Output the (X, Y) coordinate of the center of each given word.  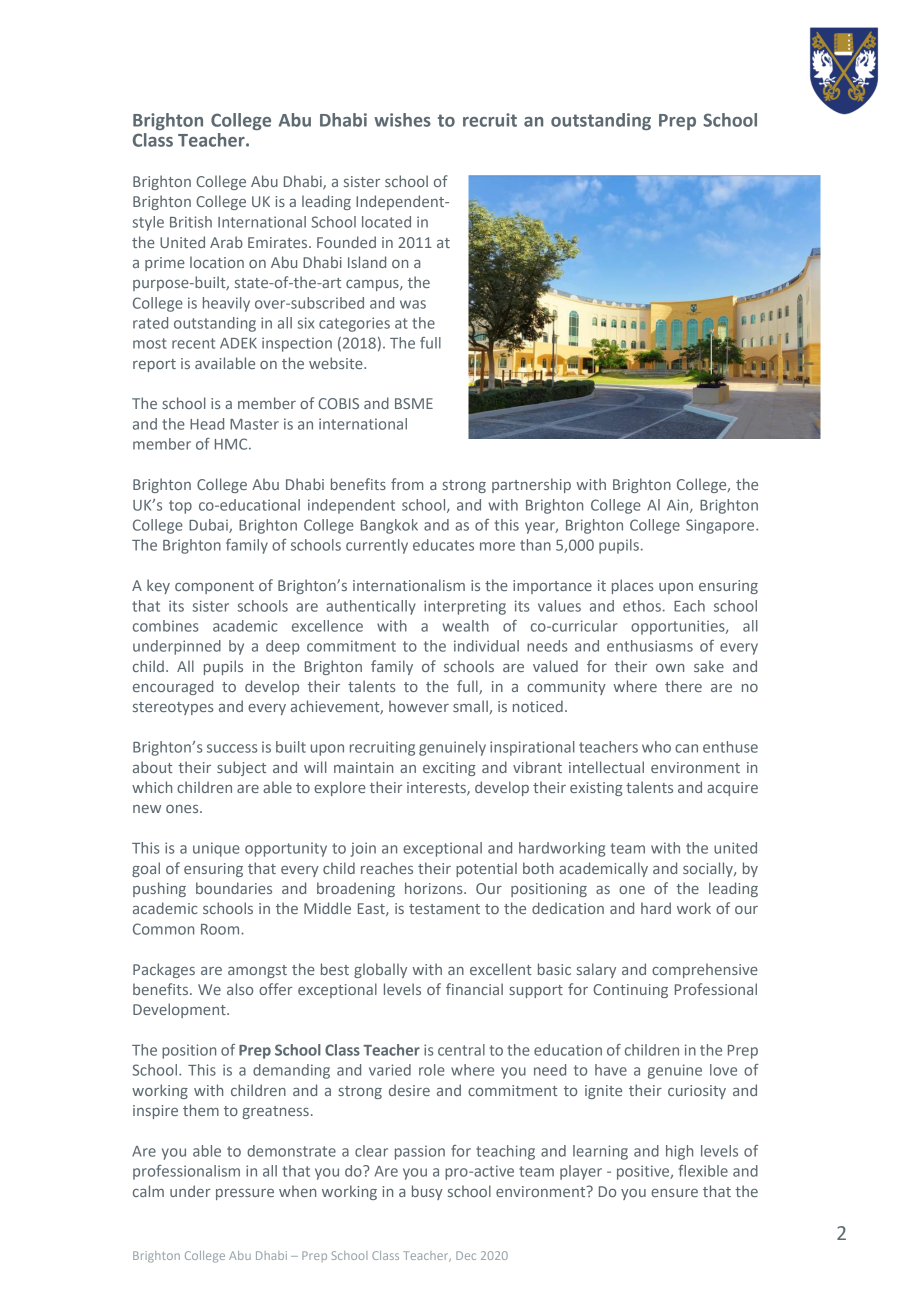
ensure (674, 1193)
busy (427, 1192)
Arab (226, 242)
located (386, 222)
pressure (245, 1194)
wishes (402, 120)
